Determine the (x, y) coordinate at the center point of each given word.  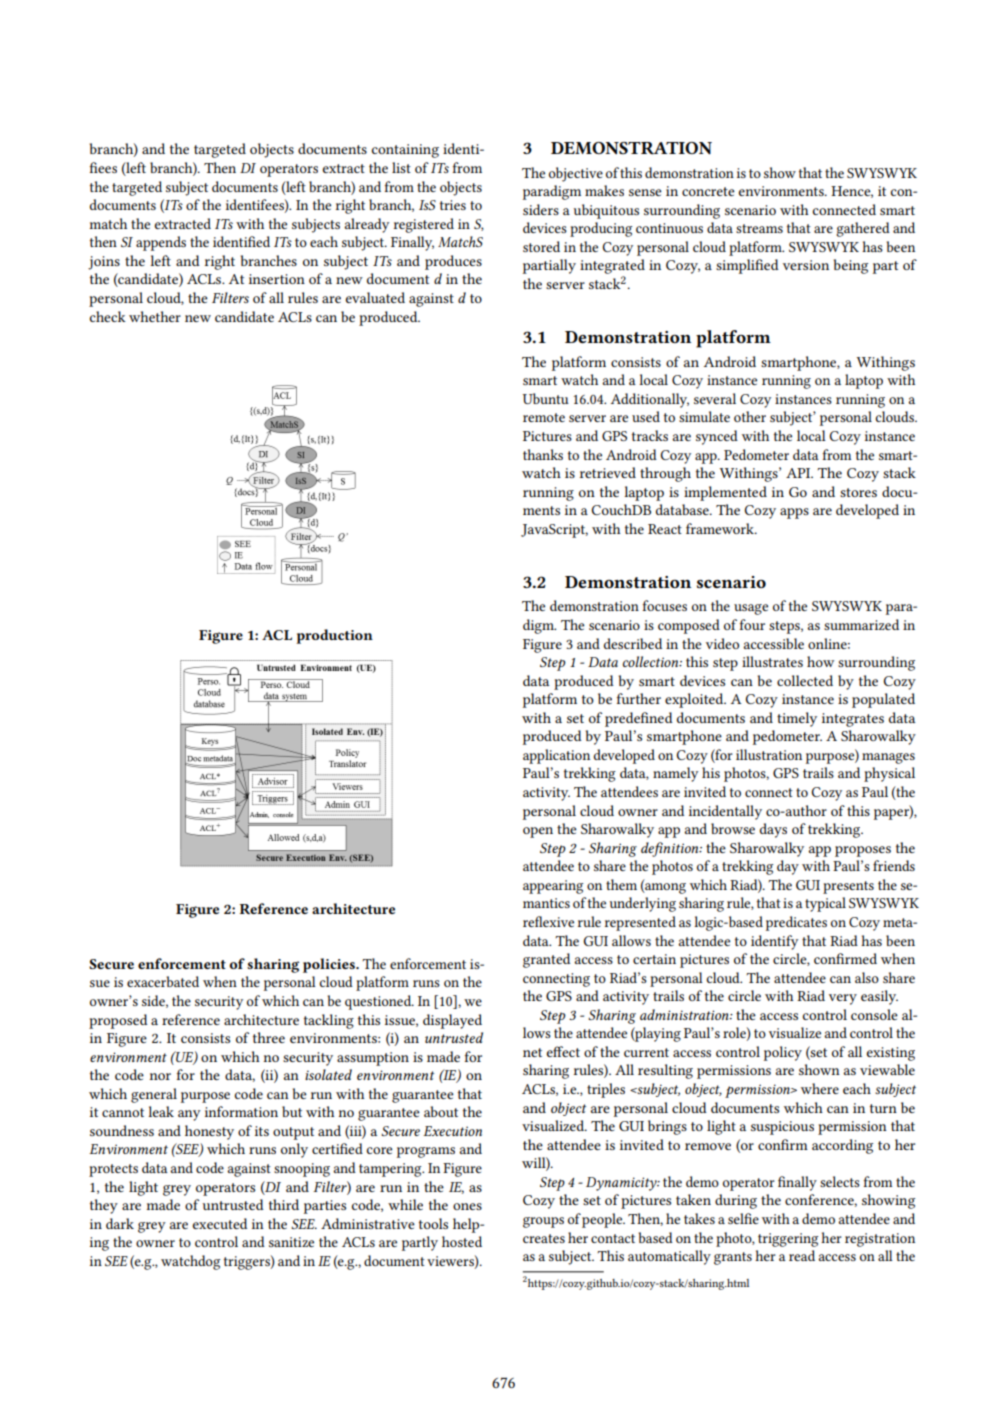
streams (759, 228)
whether (155, 316)
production (334, 636)
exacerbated (163, 981)
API (799, 473)
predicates (796, 923)
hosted (462, 1241)
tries (453, 205)
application (556, 756)
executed (220, 1223)
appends (161, 243)
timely (797, 719)
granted (546, 960)
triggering (788, 1240)
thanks (543, 454)
